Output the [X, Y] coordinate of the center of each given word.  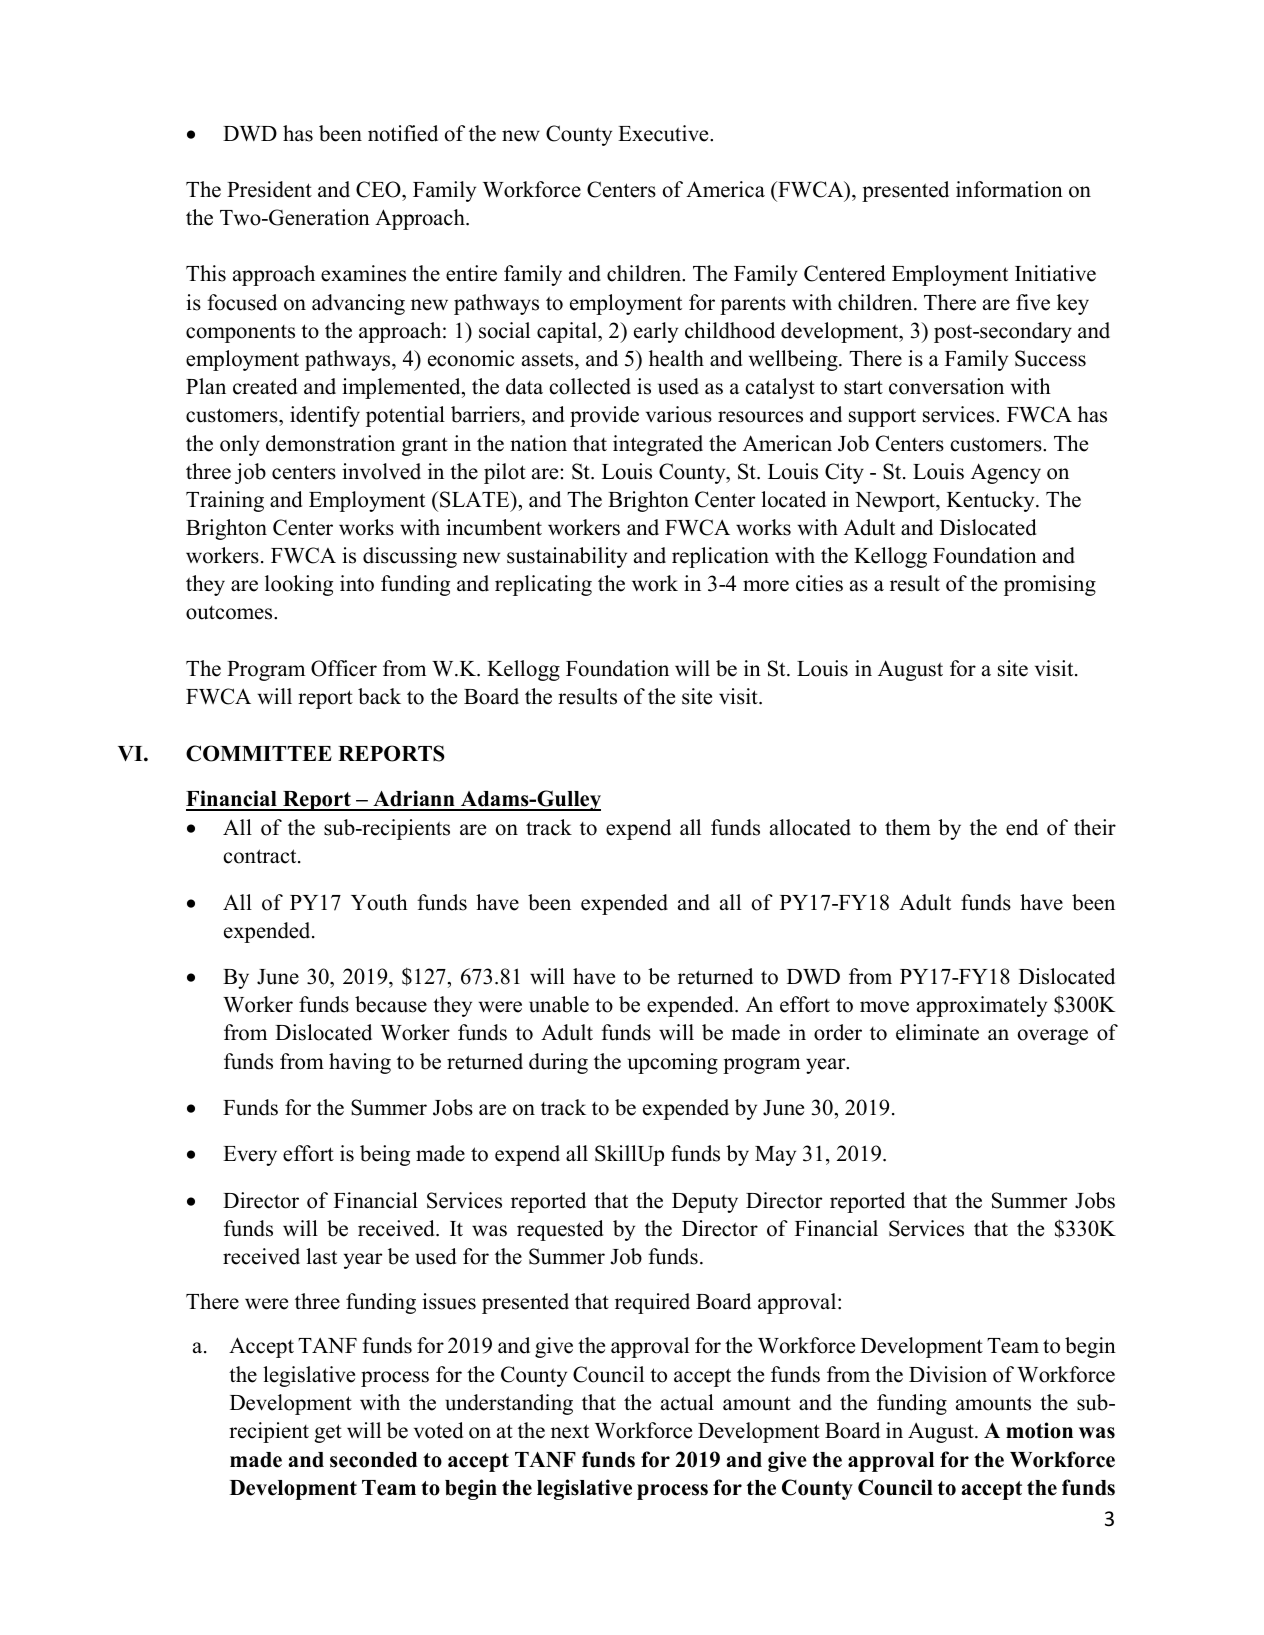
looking [299, 585]
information [1009, 189]
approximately [982, 1006]
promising [1050, 585]
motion [1039, 1430]
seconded [373, 1460]
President [269, 189]
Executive [664, 133]
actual [687, 1402]
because [391, 1004]
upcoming [673, 1063]
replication [720, 557]
